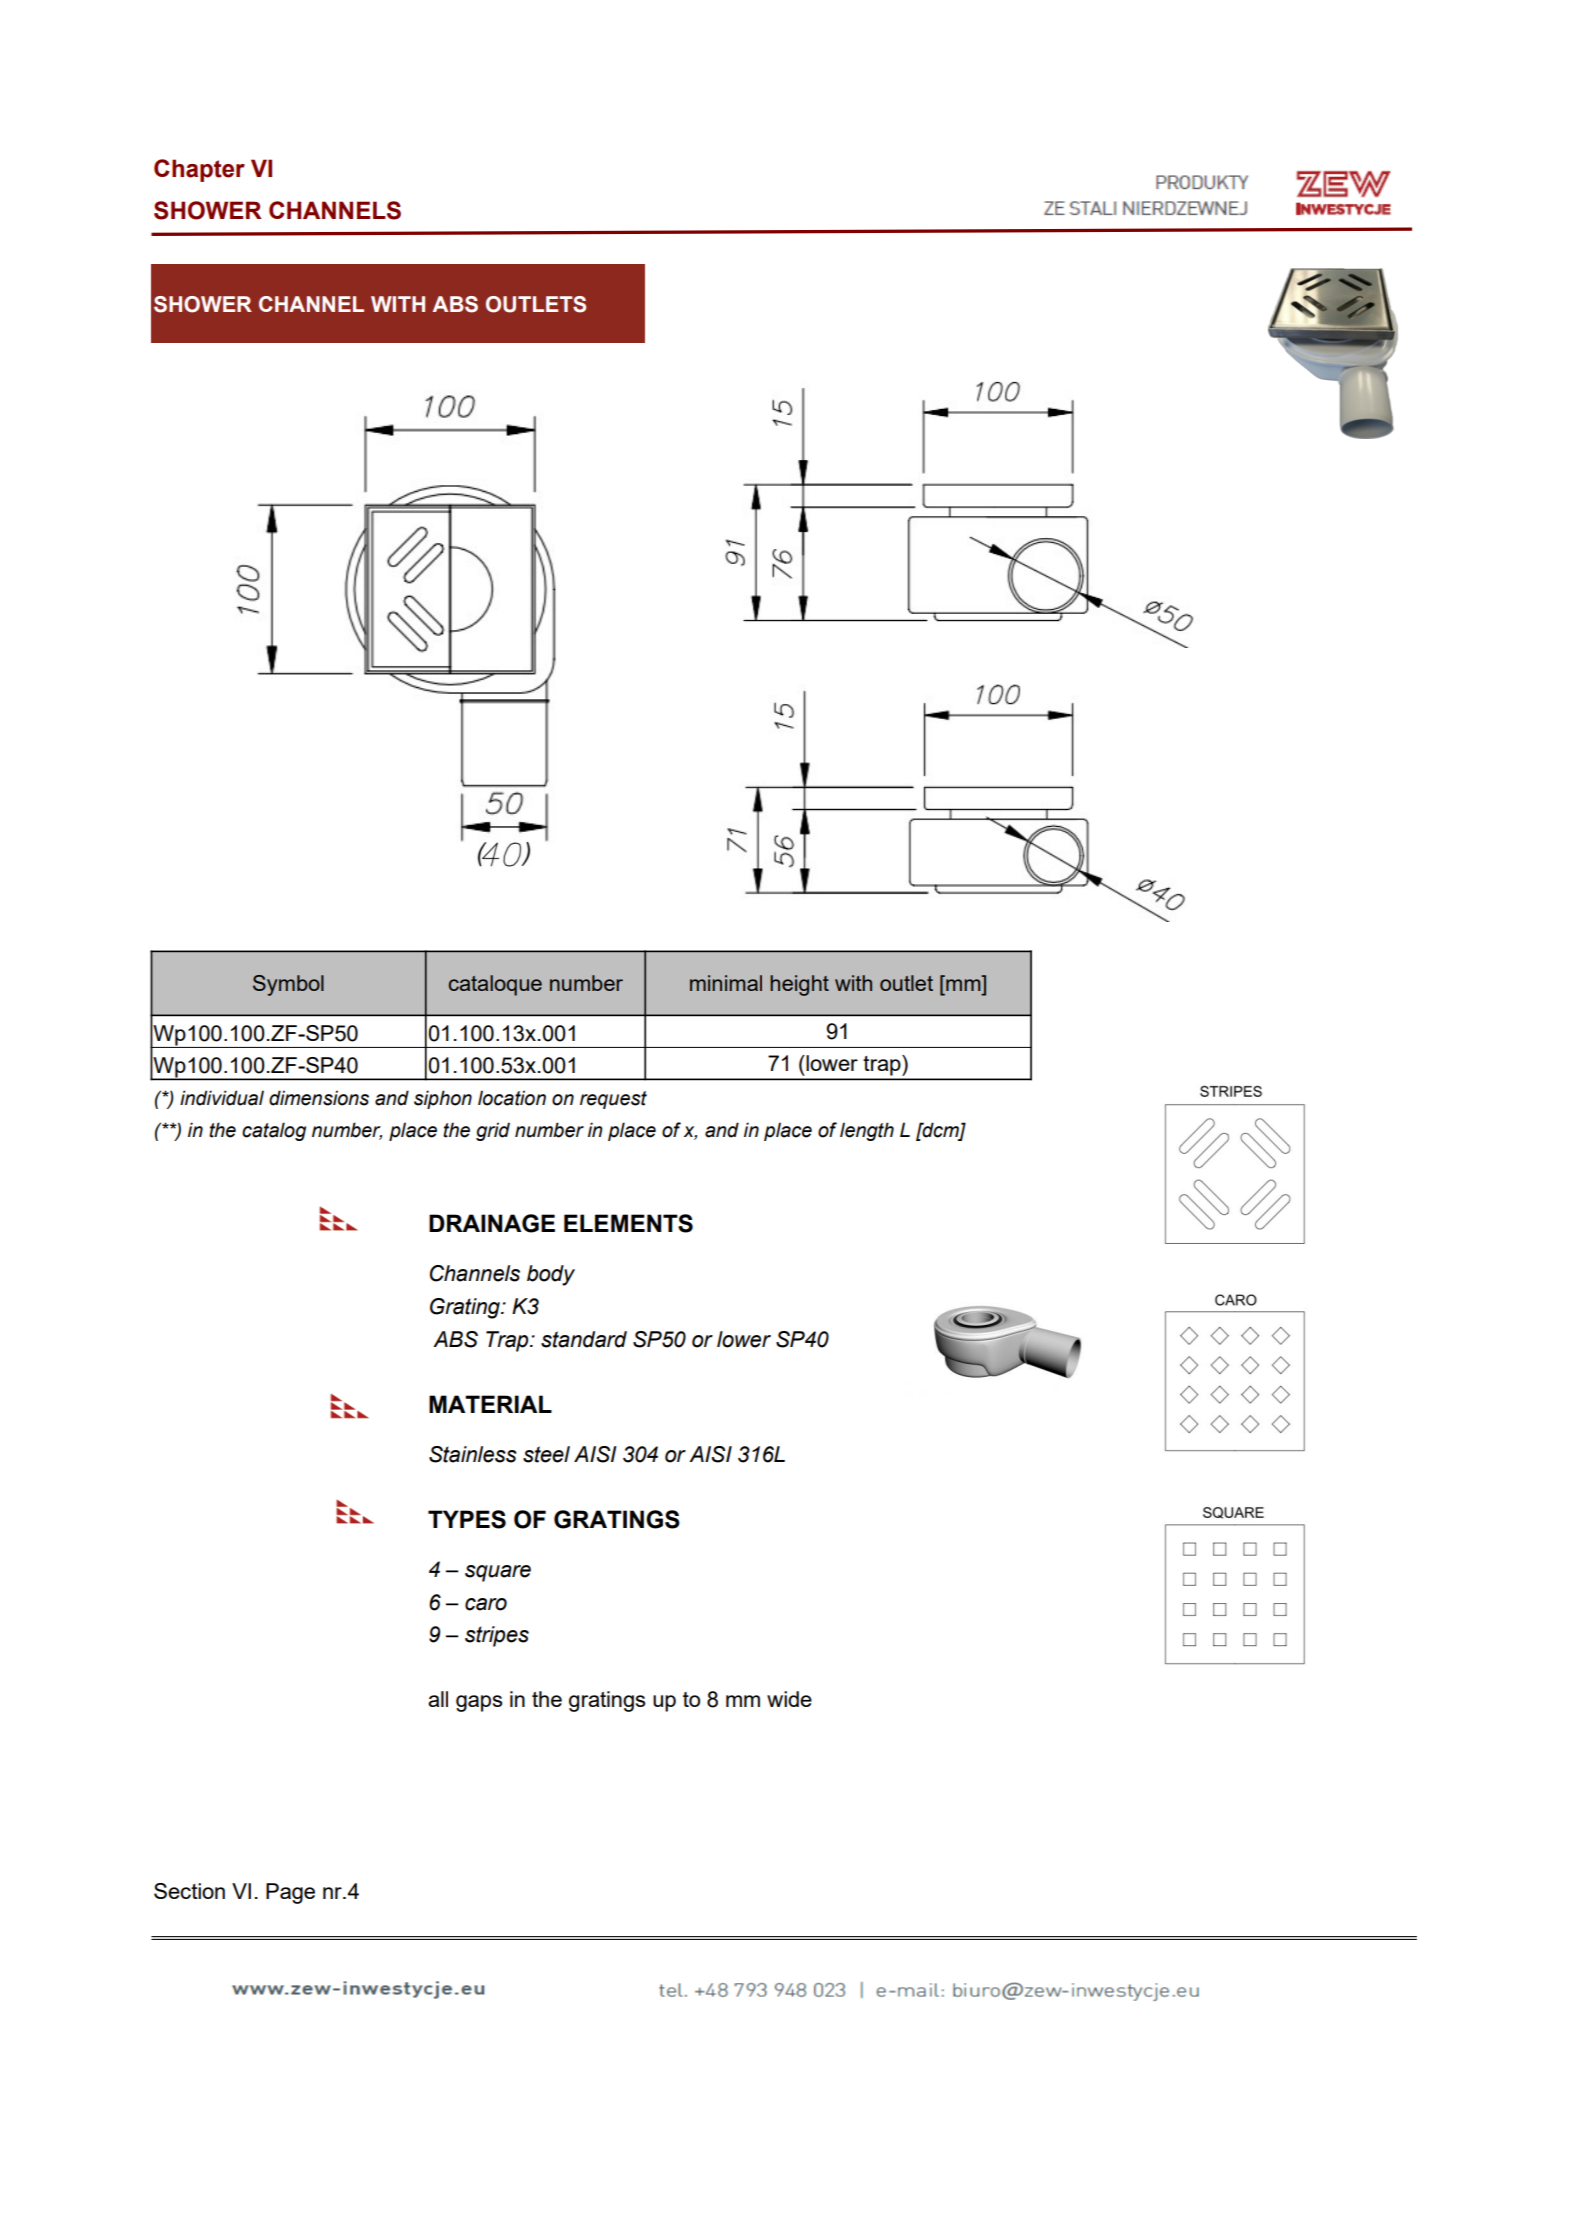 Image resolution: width=1569 pixels, height=2219 pixels. I want to click on Symbol, so click(288, 985).
